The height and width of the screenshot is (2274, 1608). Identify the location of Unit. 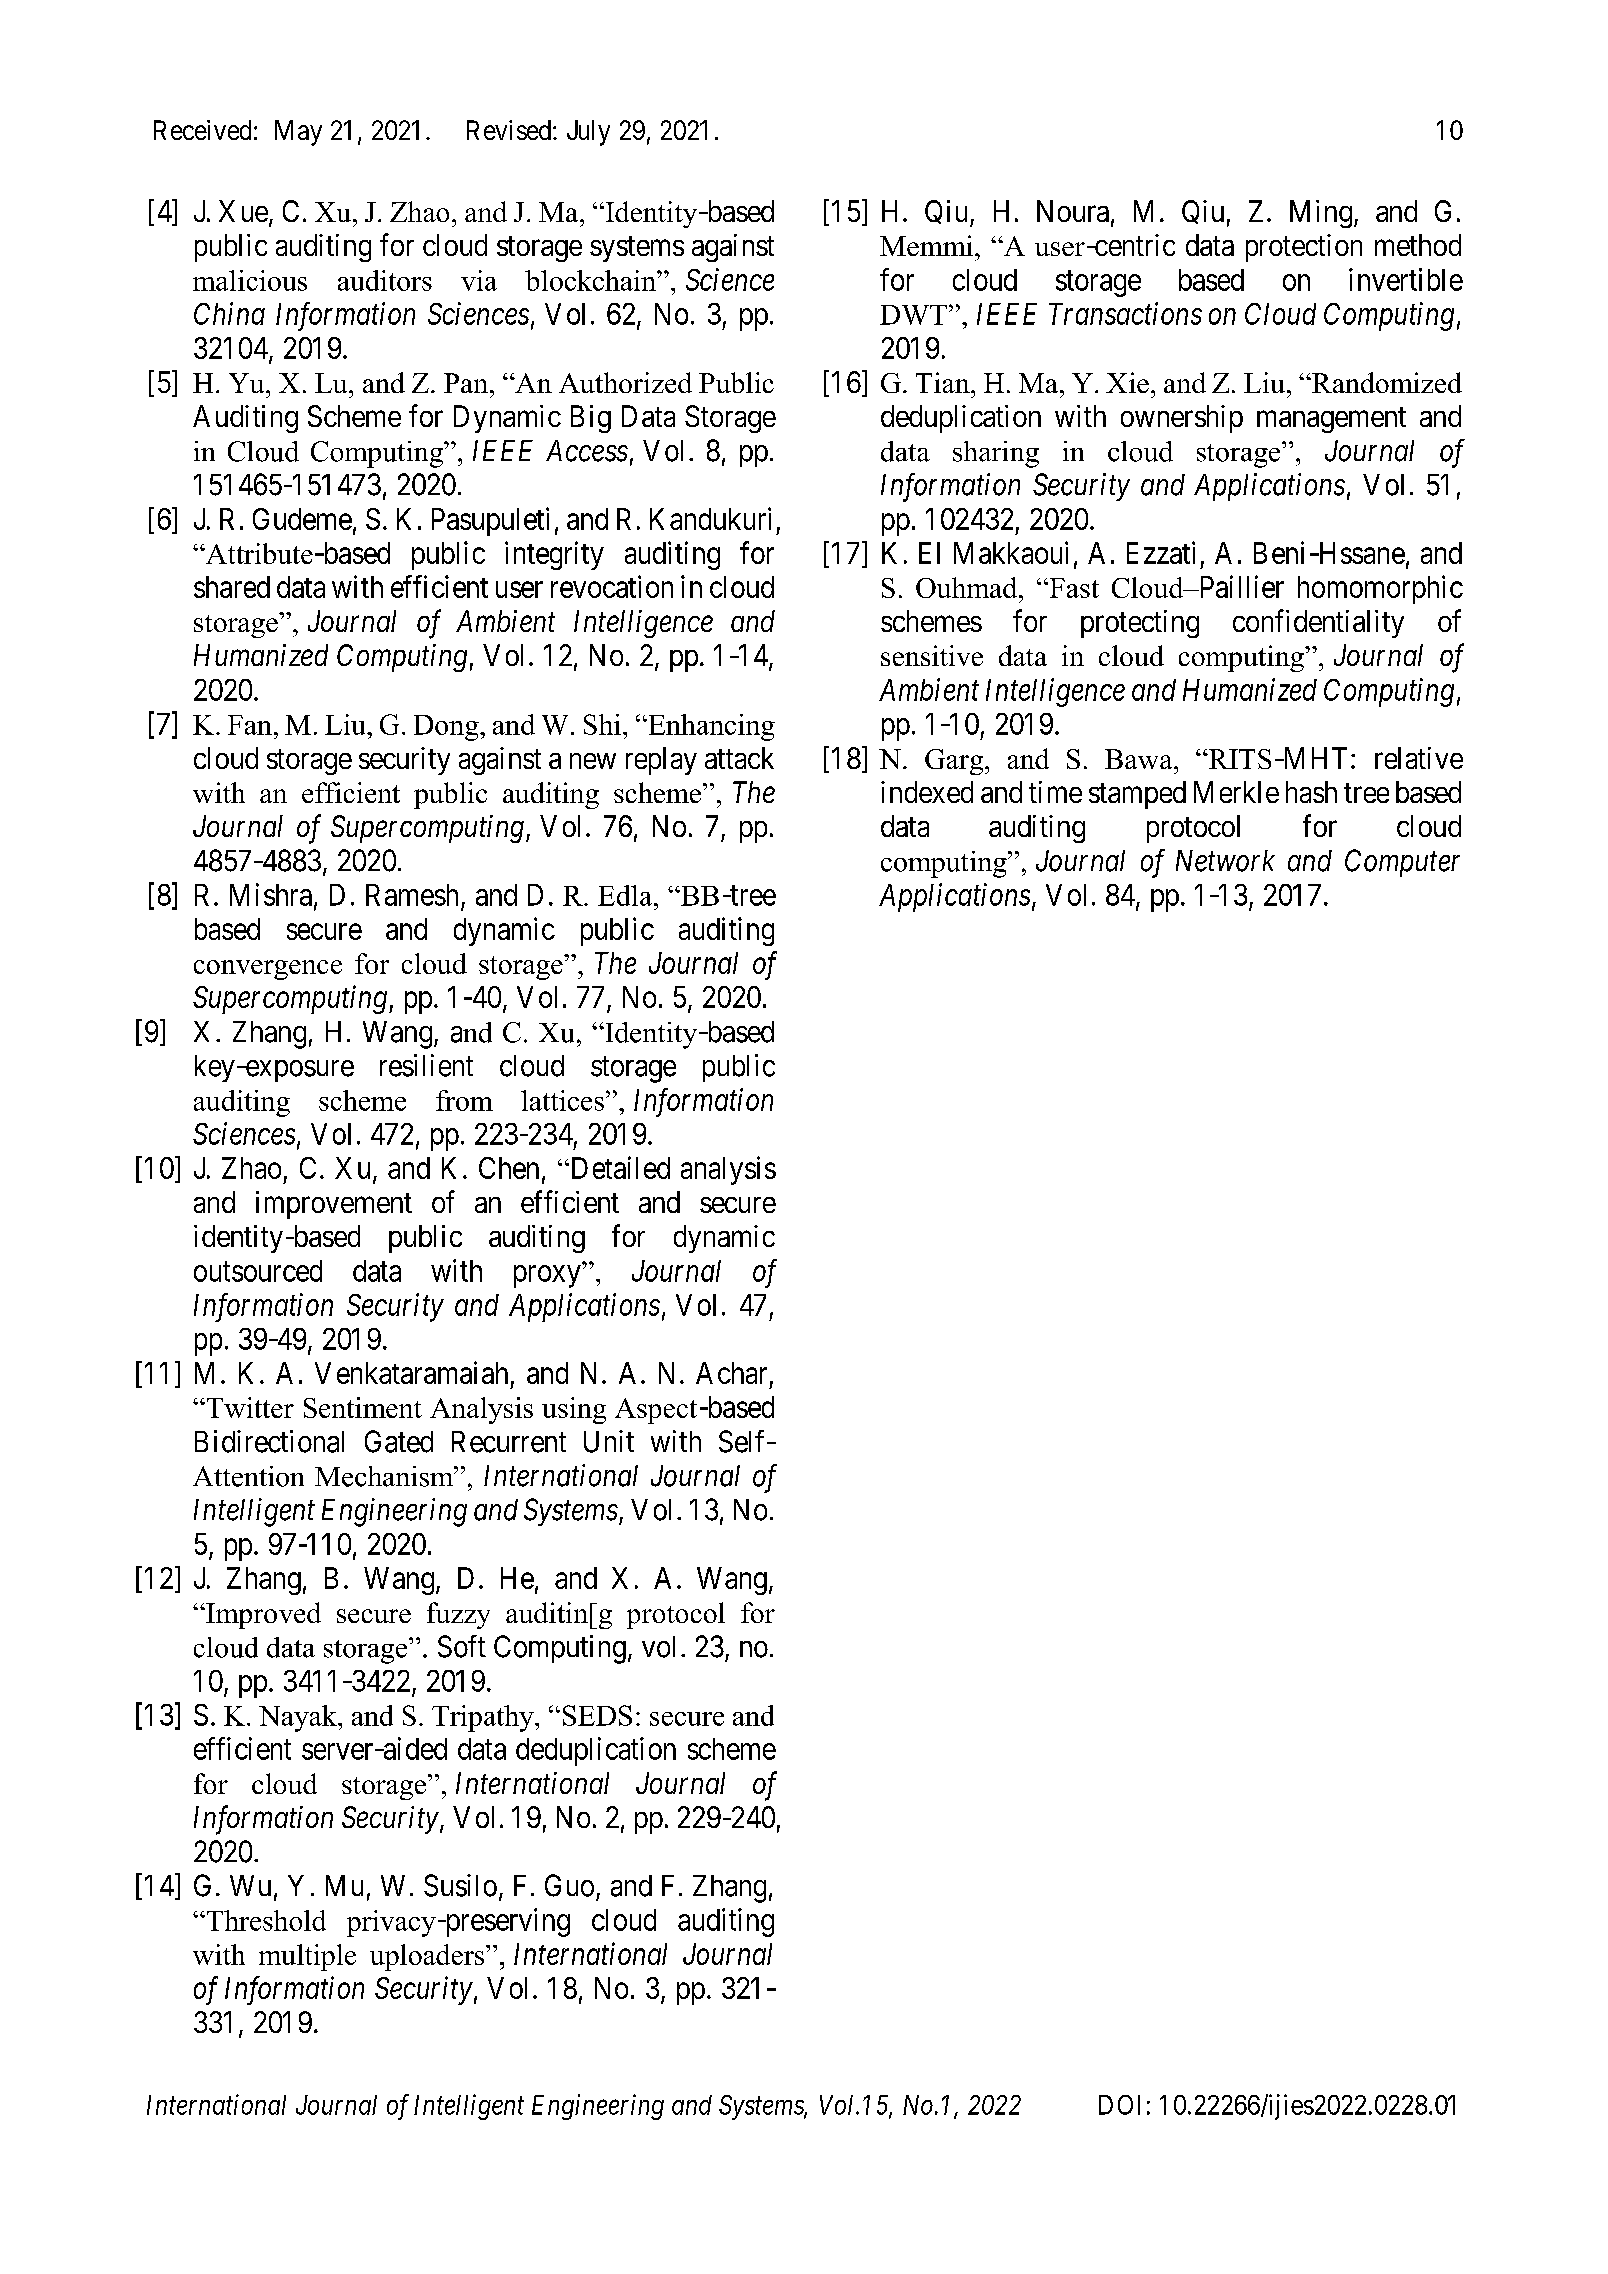
(609, 1441).
